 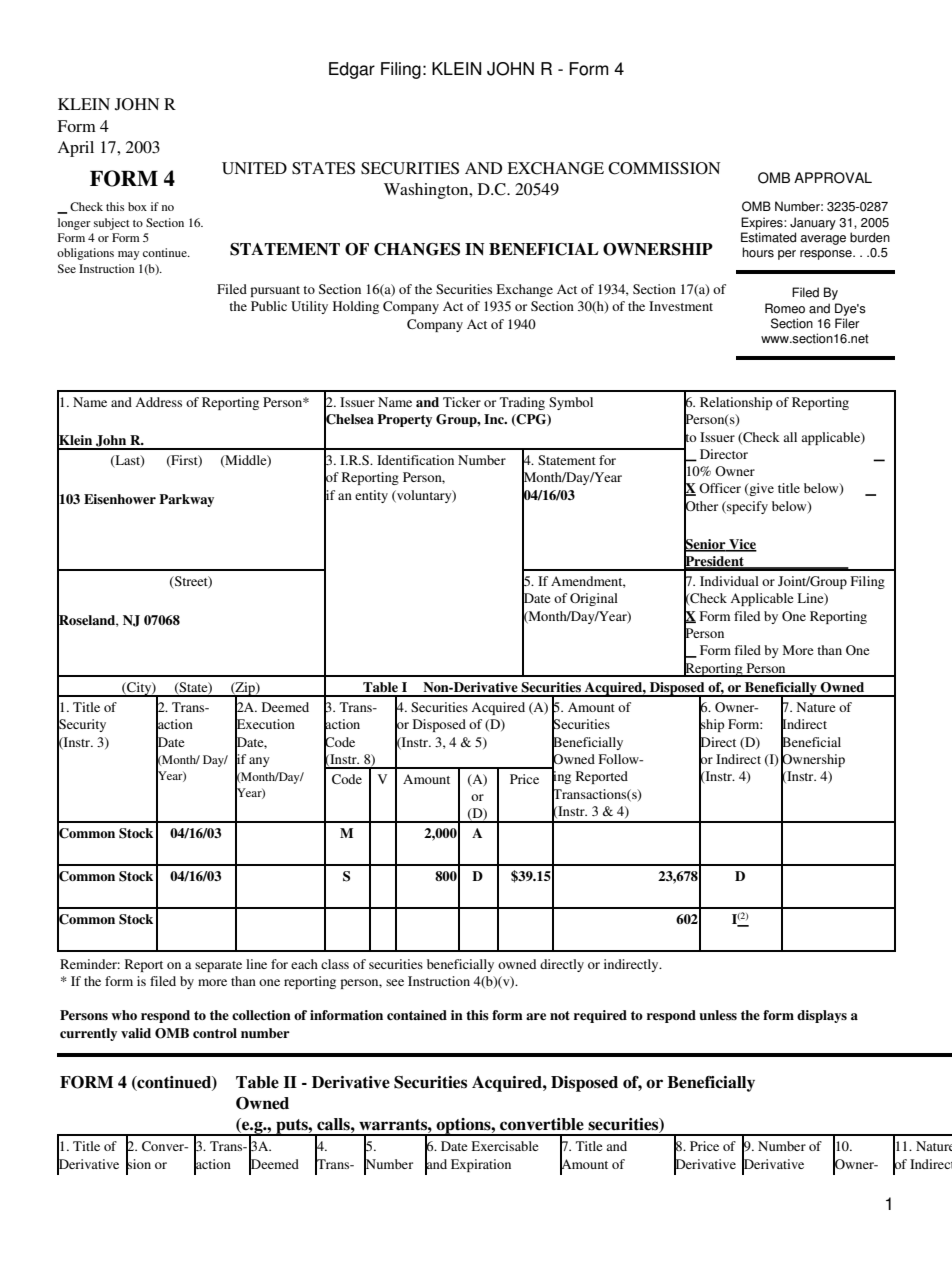 What do you see at coordinates (352, 70) in the image?
I see `Edgar` at bounding box center [352, 70].
